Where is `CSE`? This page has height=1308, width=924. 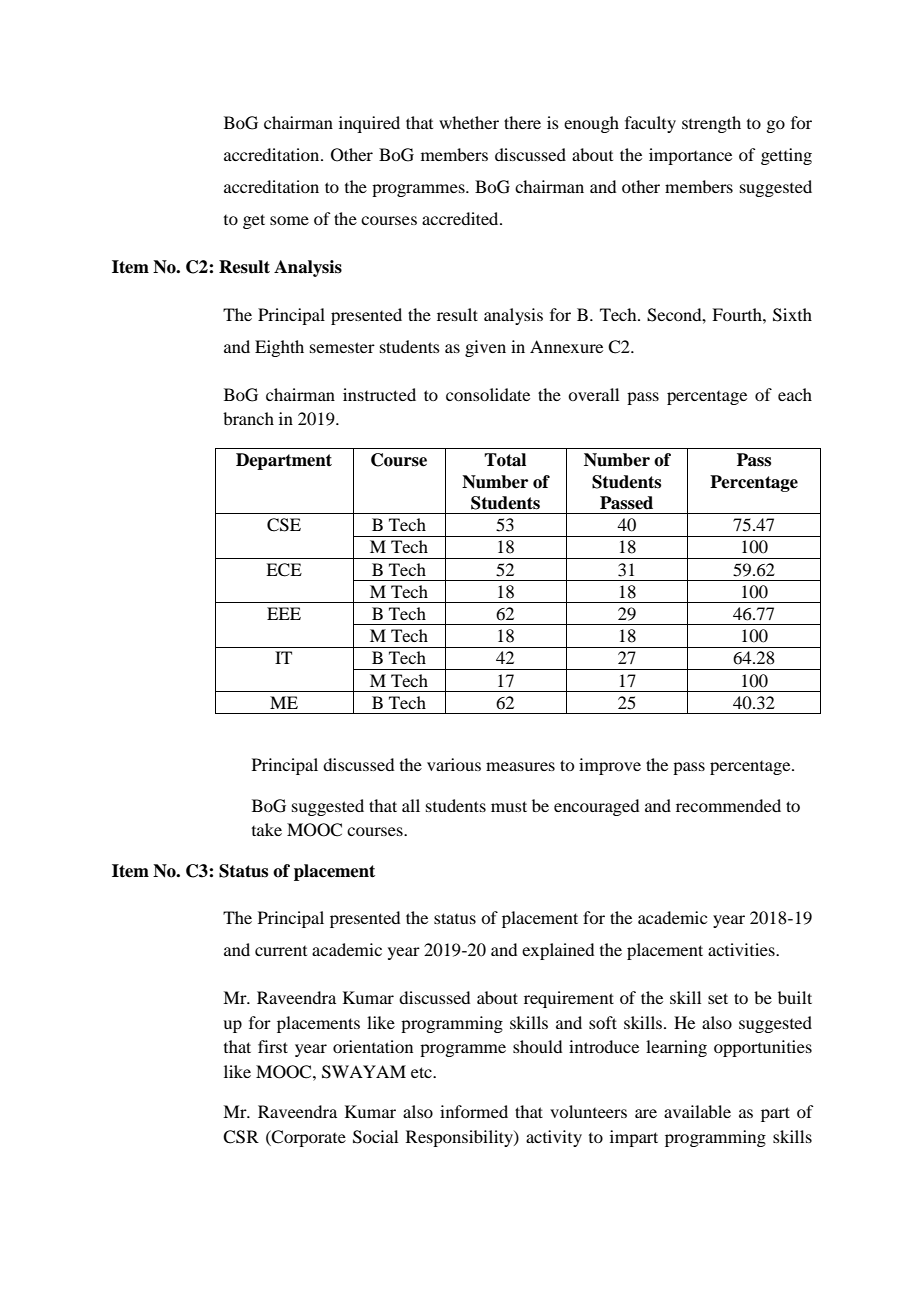 CSE is located at coordinates (284, 525).
